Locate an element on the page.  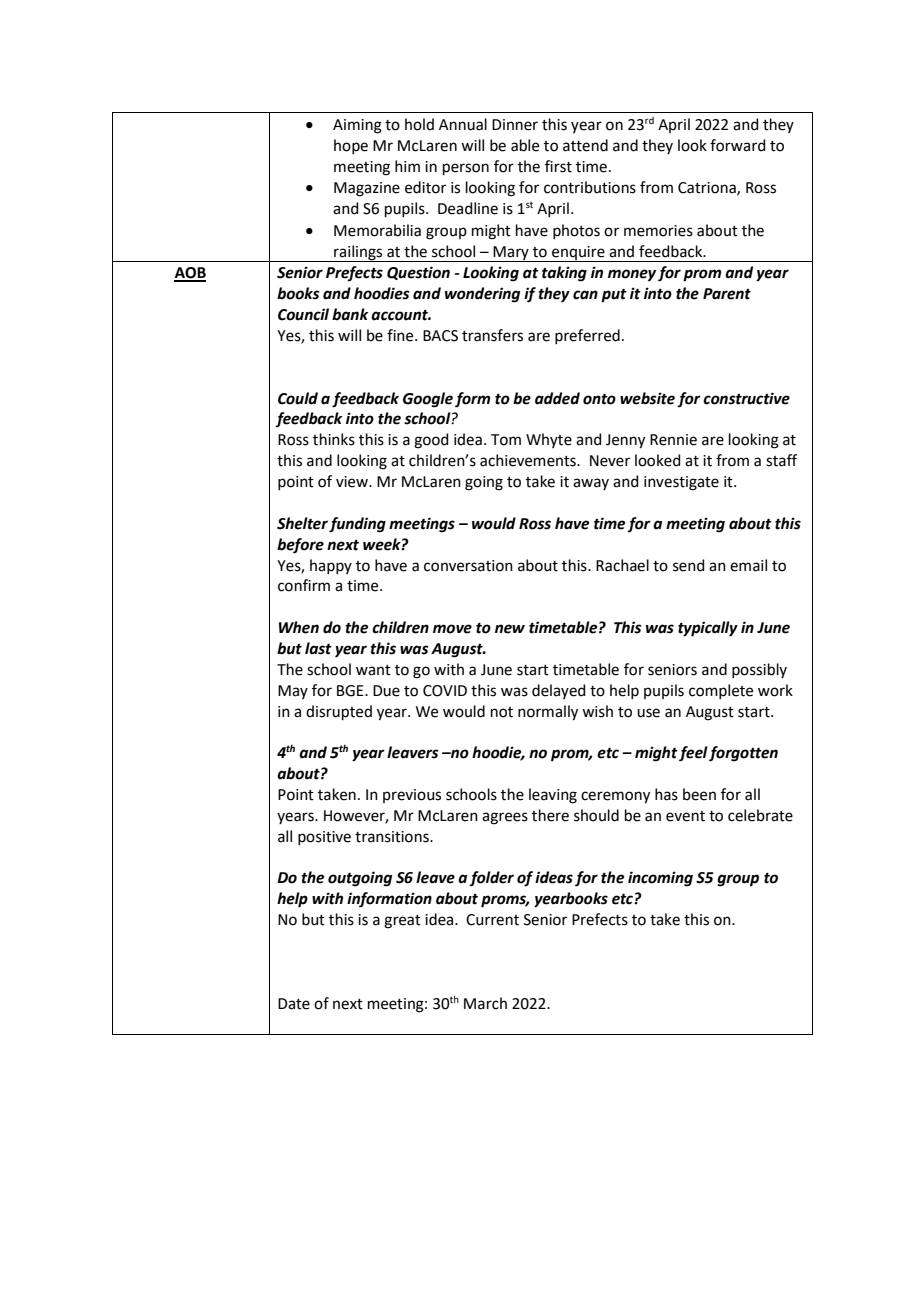
investigate is located at coordinates (681, 483).
